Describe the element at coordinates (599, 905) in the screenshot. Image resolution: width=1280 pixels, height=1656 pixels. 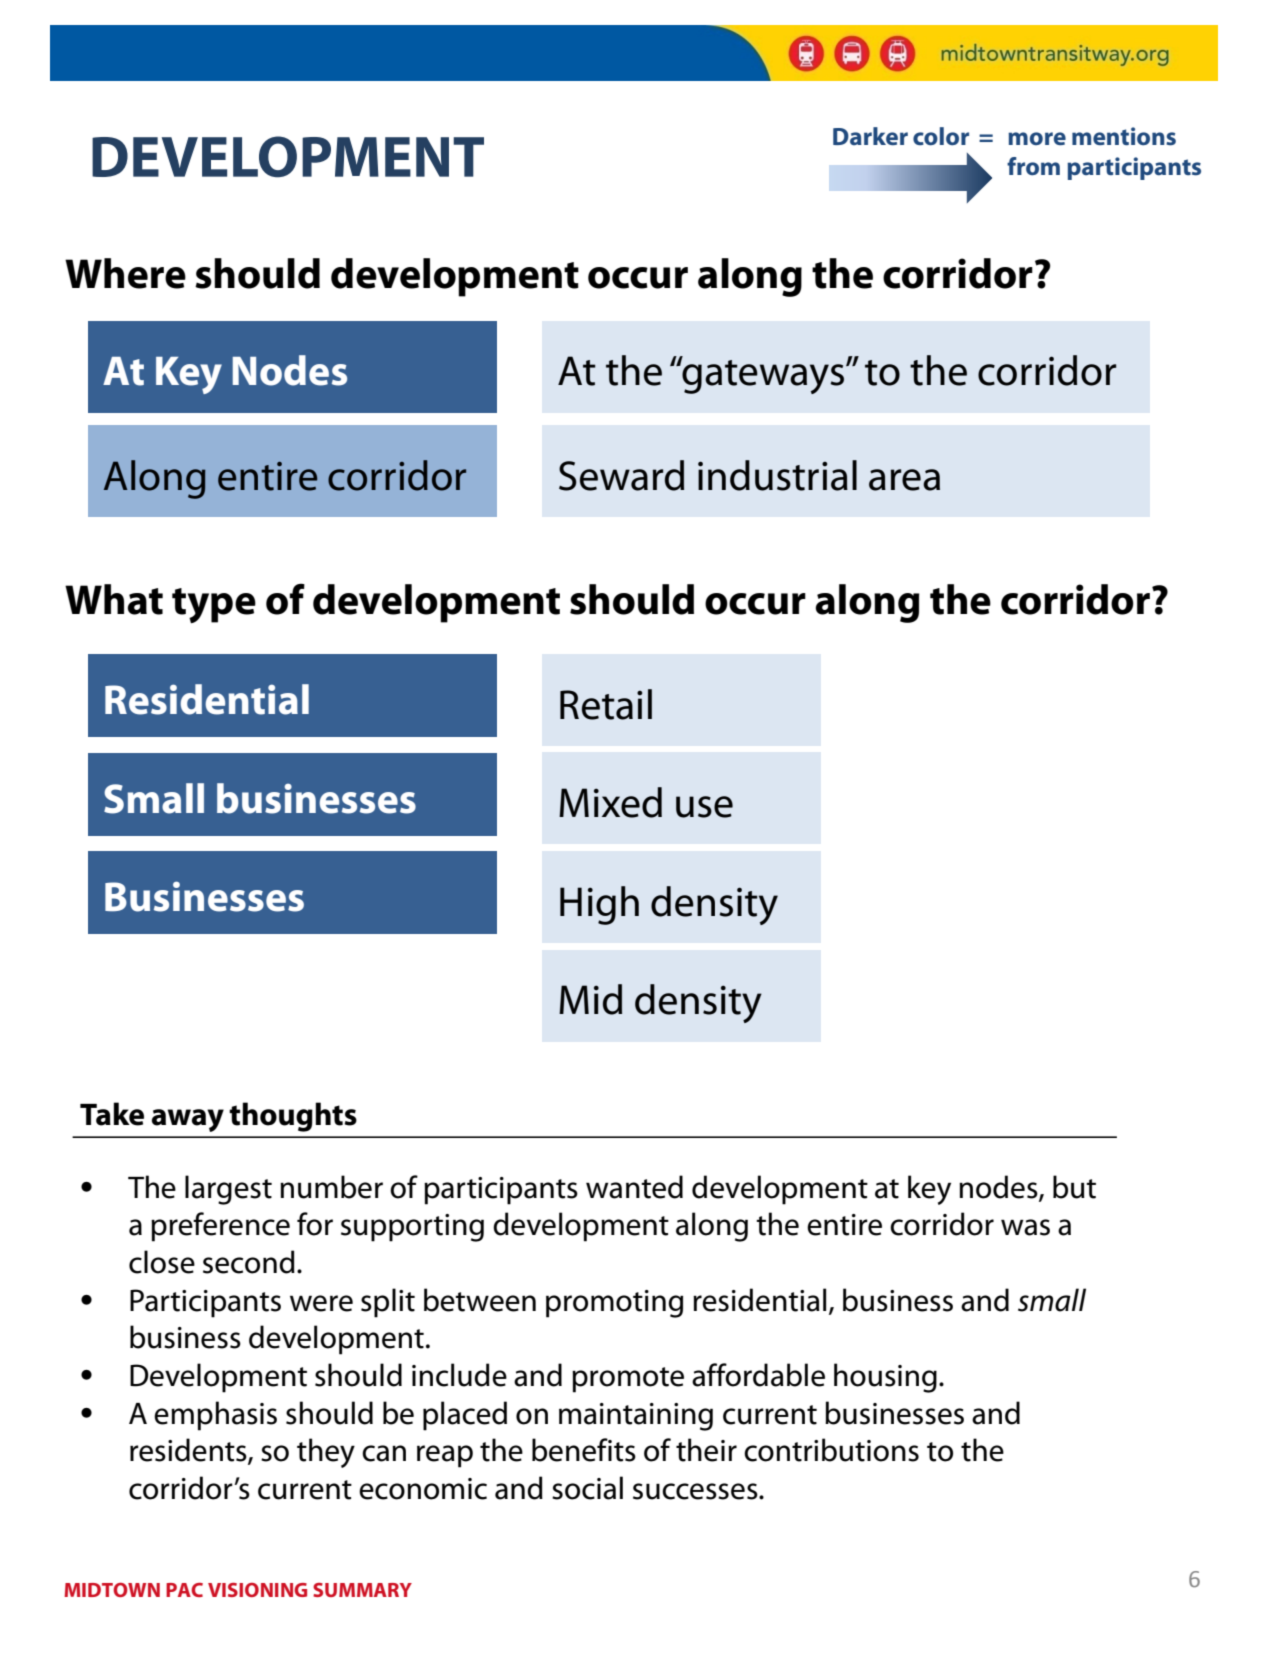
I see `High` at that location.
